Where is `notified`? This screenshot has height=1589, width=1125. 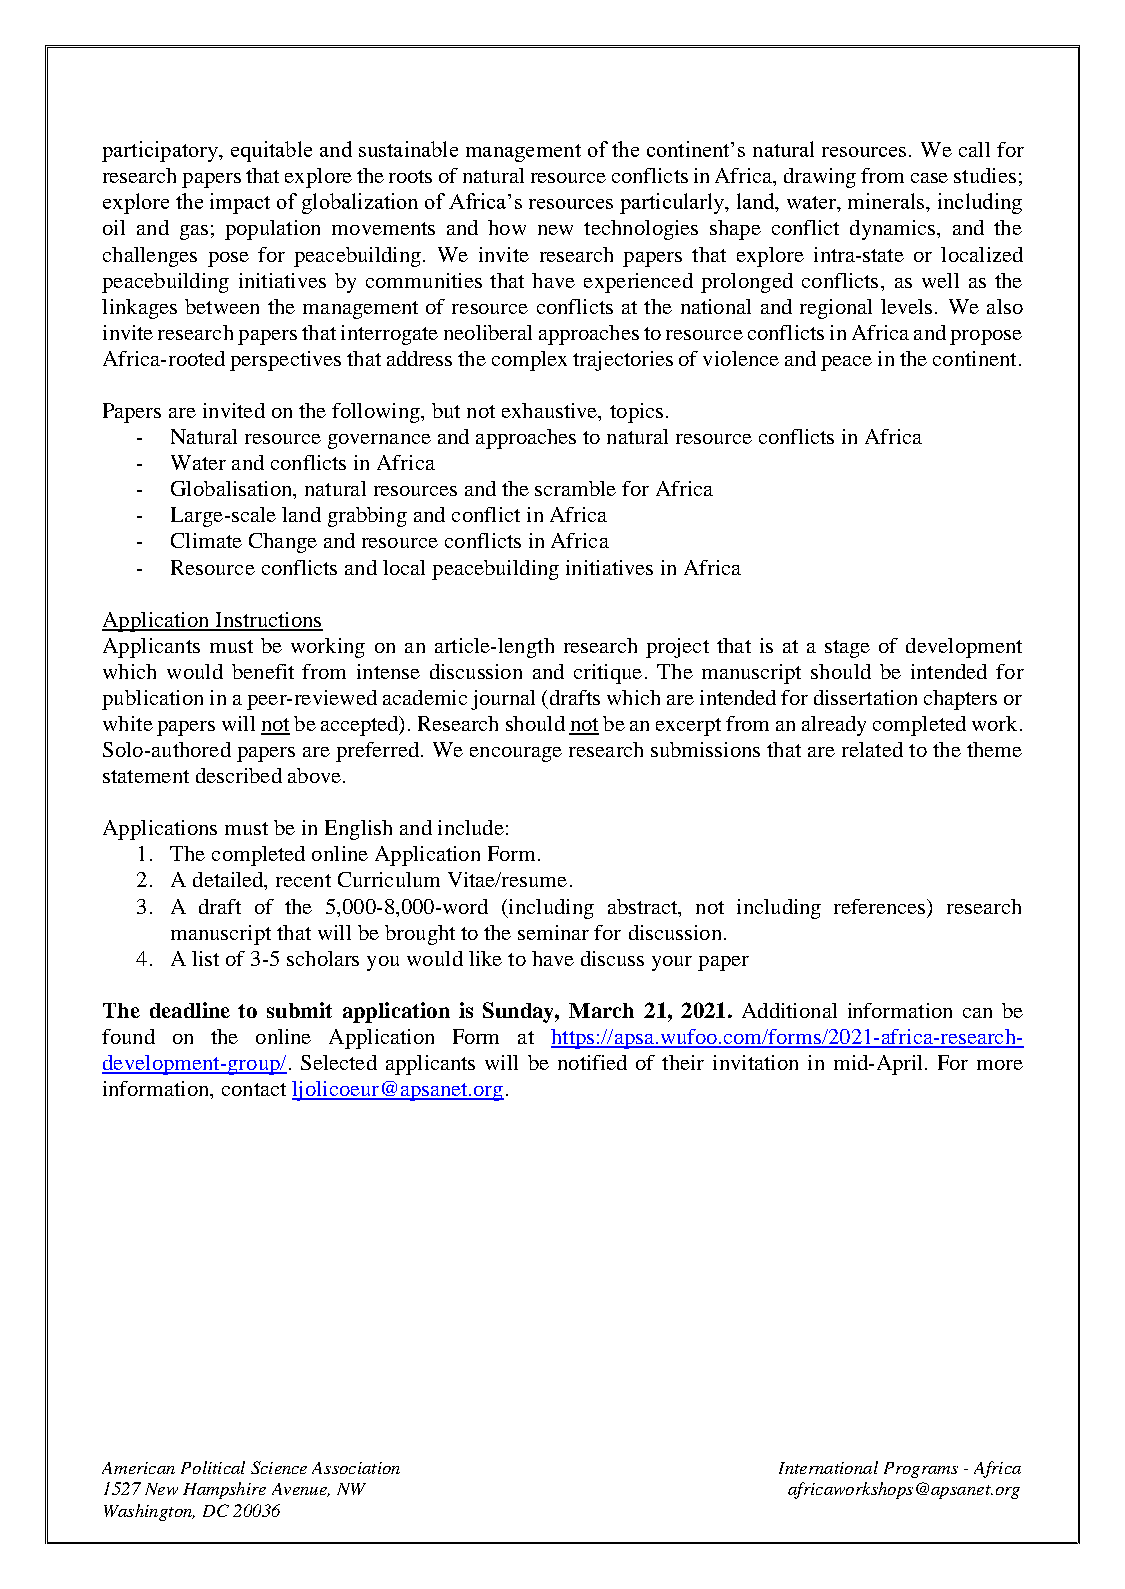 notified is located at coordinates (592, 1062).
